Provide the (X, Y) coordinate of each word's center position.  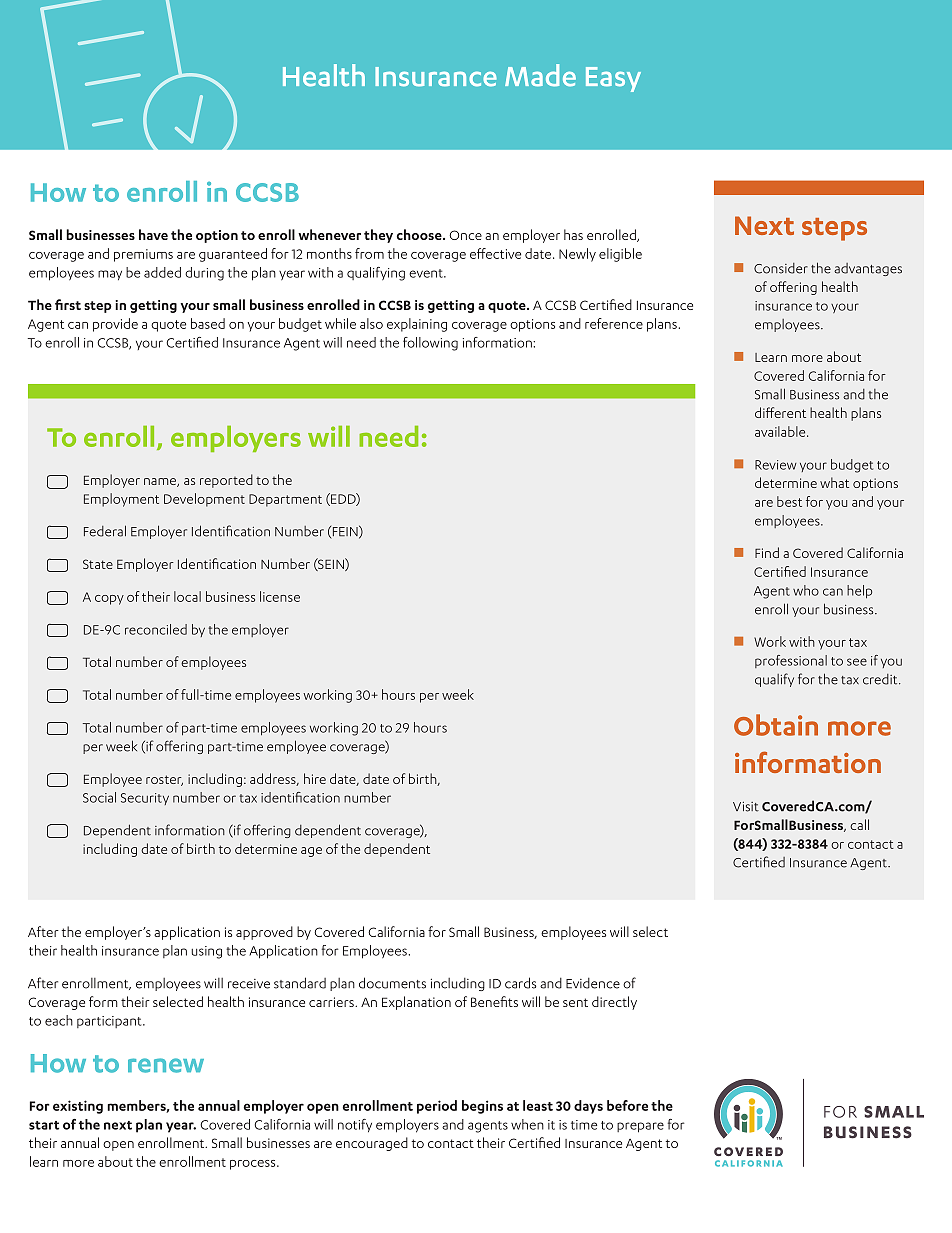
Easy (613, 79)
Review (776, 465)
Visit (746, 806)
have (153, 234)
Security (145, 799)
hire (315, 778)
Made (540, 75)
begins (482, 1107)
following (430, 344)
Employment (121, 500)
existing (78, 1107)
